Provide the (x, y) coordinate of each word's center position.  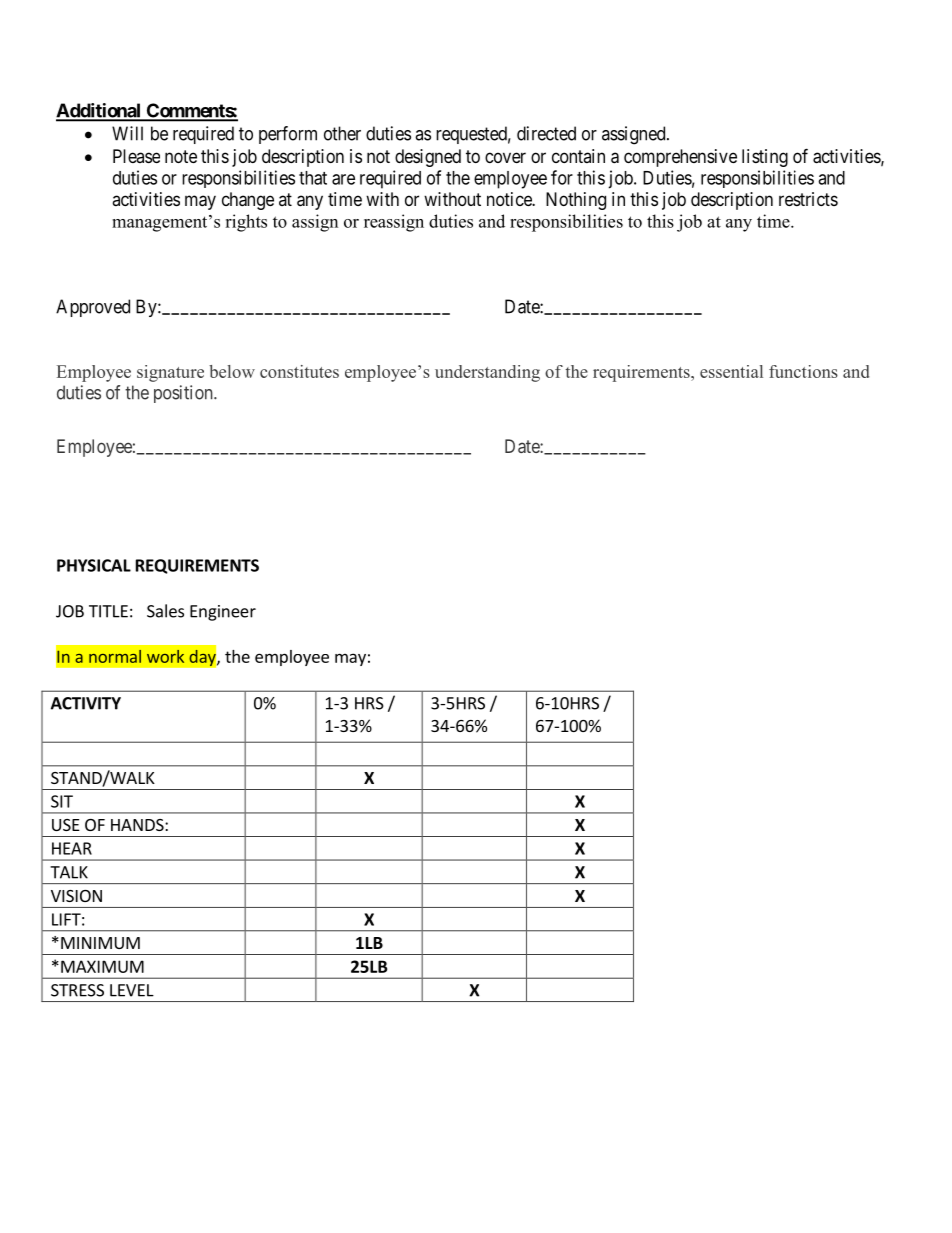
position (184, 394)
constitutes (299, 371)
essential (731, 371)
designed (428, 158)
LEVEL (132, 990)
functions (803, 371)
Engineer (223, 613)
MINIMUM (100, 943)
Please (136, 156)
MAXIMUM (102, 966)
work (165, 656)
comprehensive (680, 158)
